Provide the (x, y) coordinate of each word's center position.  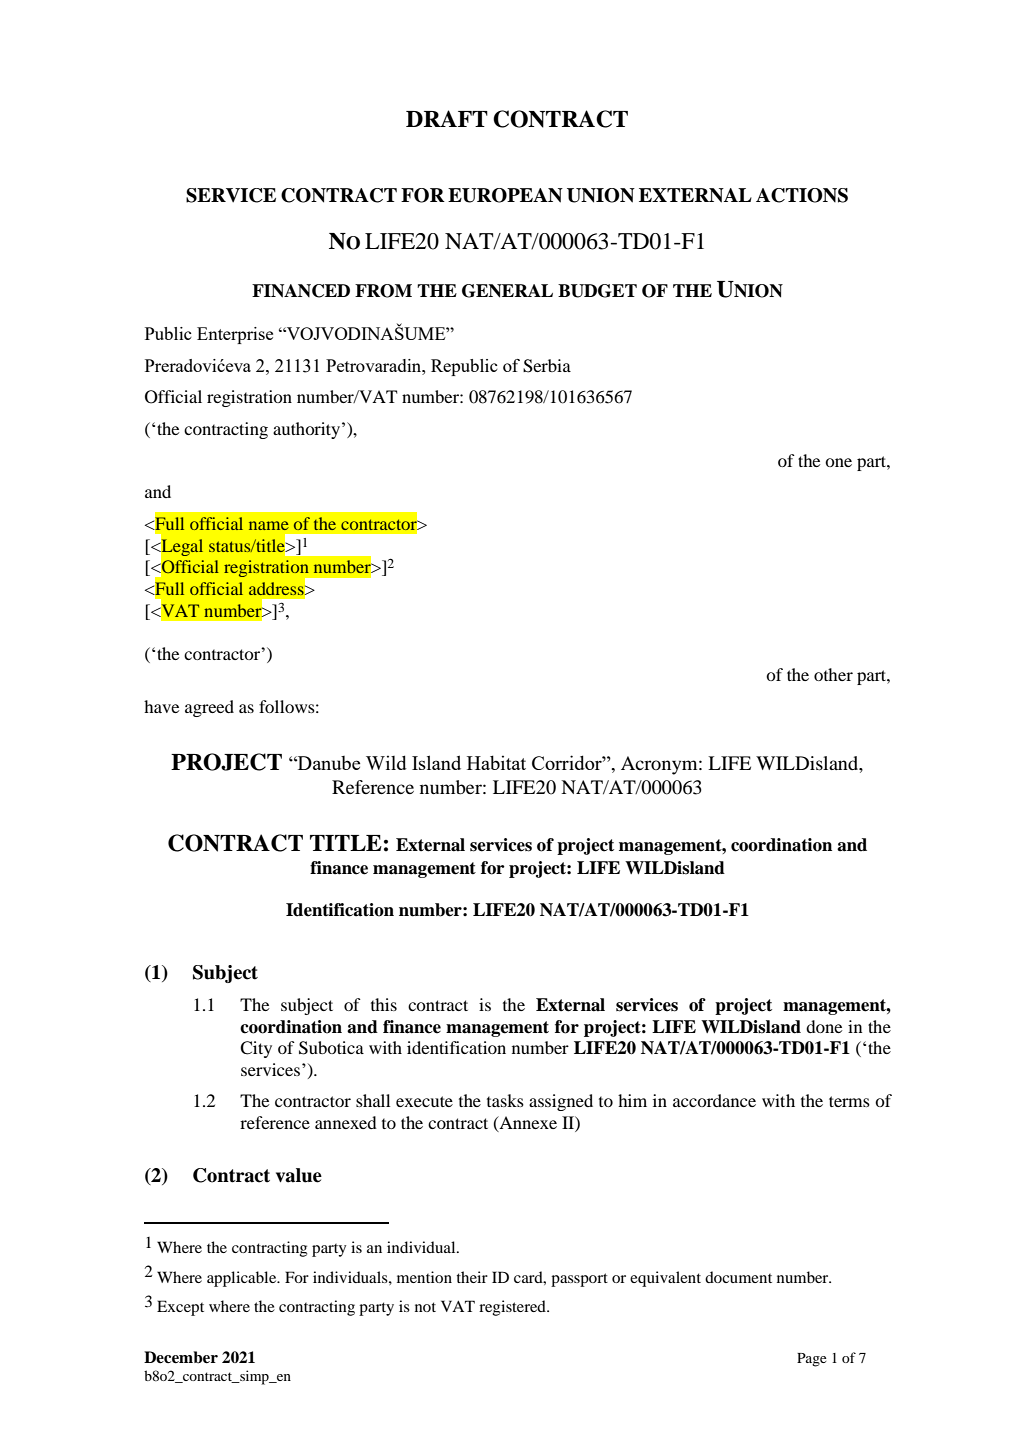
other (833, 674)
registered (513, 1308)
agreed (209, 708)
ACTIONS (802, 195)
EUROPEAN (505, 195)
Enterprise (235, 335)
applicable (243, 1279)
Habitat (496, 762)
